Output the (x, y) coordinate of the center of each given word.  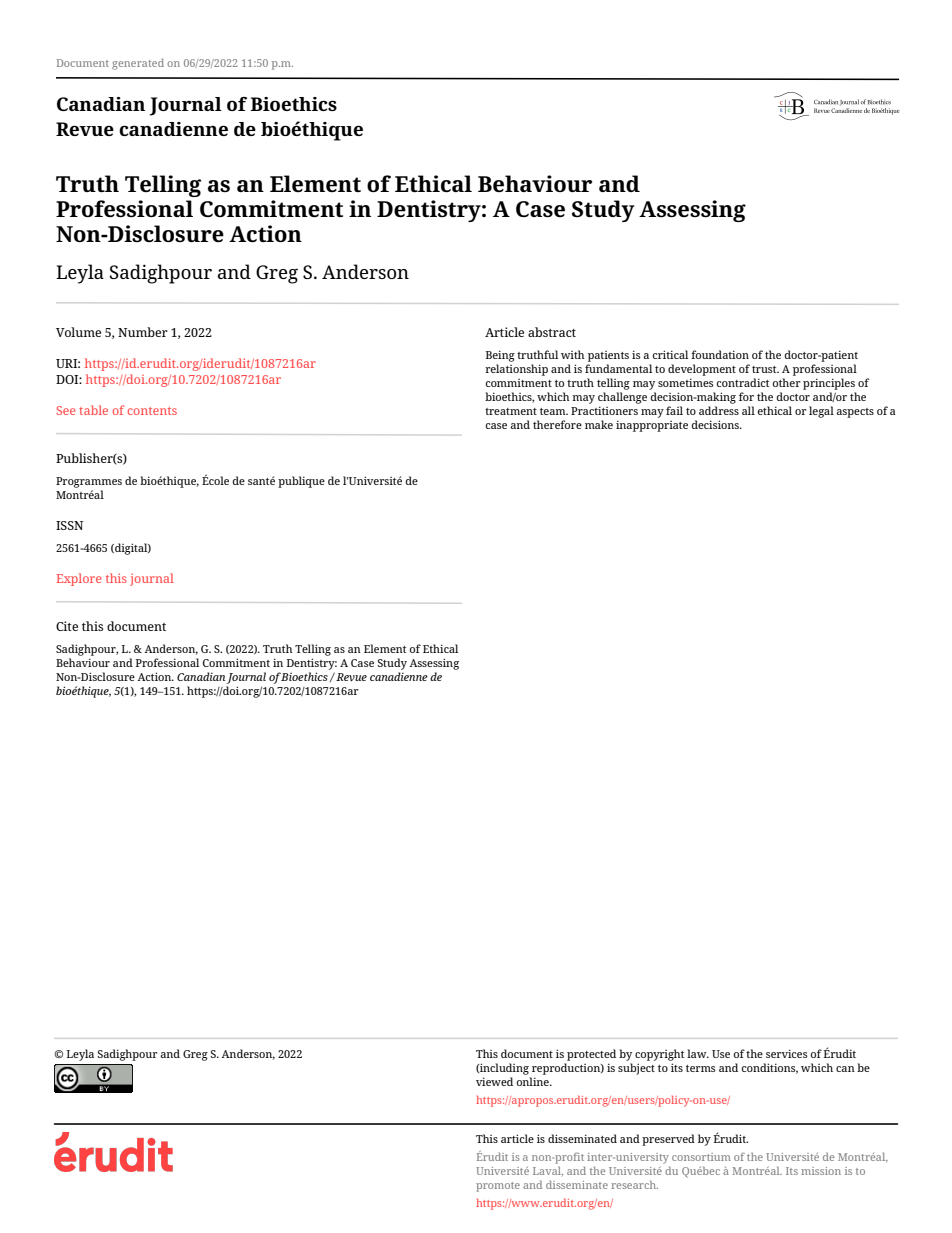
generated (138, 64)
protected (591, 1055)
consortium (701, 1157)
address (719, 410)
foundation (720, 354)
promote (498, 1187)
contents (152, 411)
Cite (67, 626)
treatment (511, 411)
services (787, 1053)
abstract (552, 332)
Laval (548, 1171)
